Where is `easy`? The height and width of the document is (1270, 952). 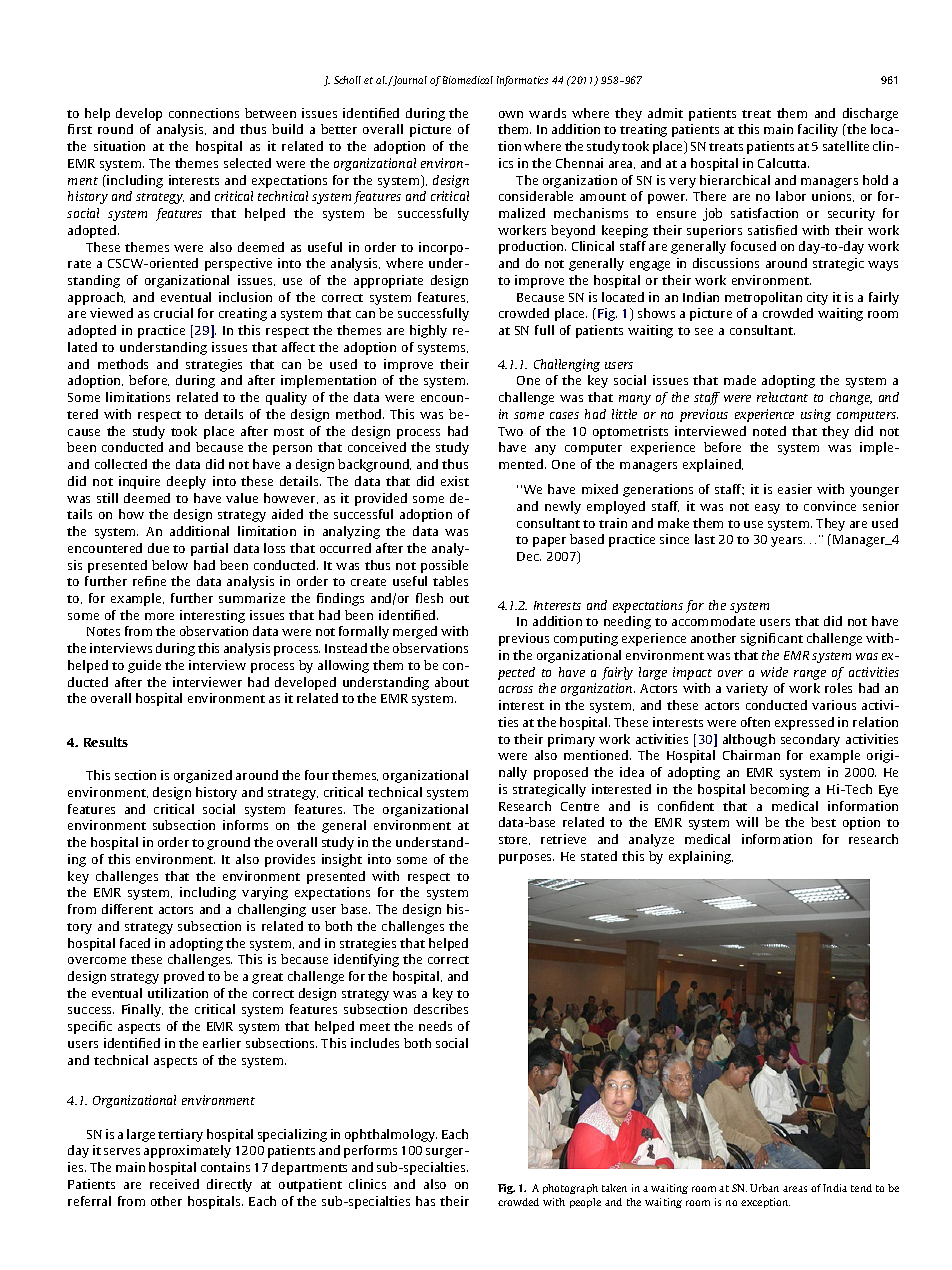
easy is located at coordinates (767, 509).
